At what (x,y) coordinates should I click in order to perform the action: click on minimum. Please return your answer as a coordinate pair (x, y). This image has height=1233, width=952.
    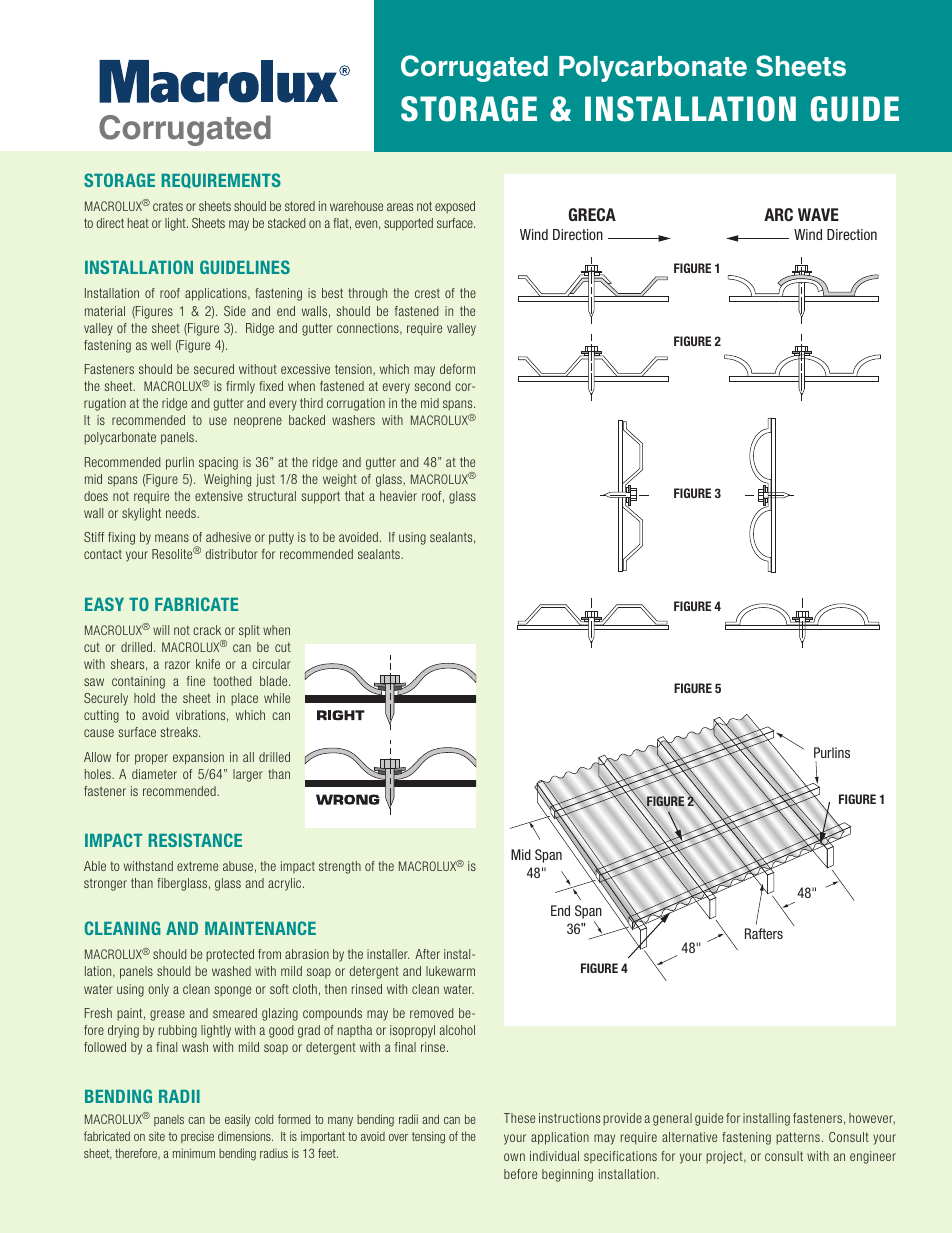
    Looking at the image, I should click on (194, 1153).
